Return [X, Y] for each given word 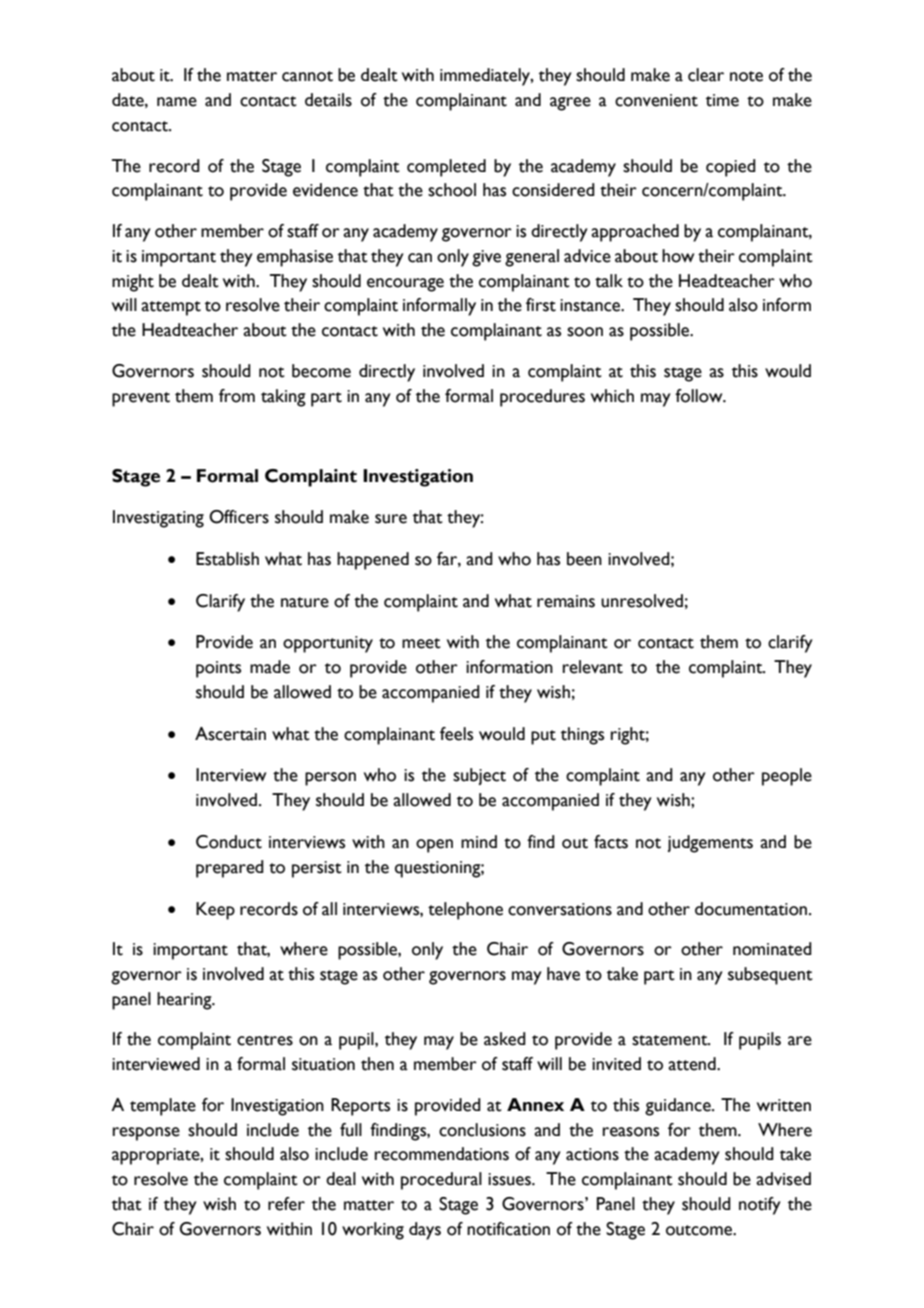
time [722, 100]
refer [286, 1204]
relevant [593, 667]
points [218, 669]
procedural [441, 1181]
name [177, 102]
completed [446, 168]
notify [760, 1206]
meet [421, 643]
